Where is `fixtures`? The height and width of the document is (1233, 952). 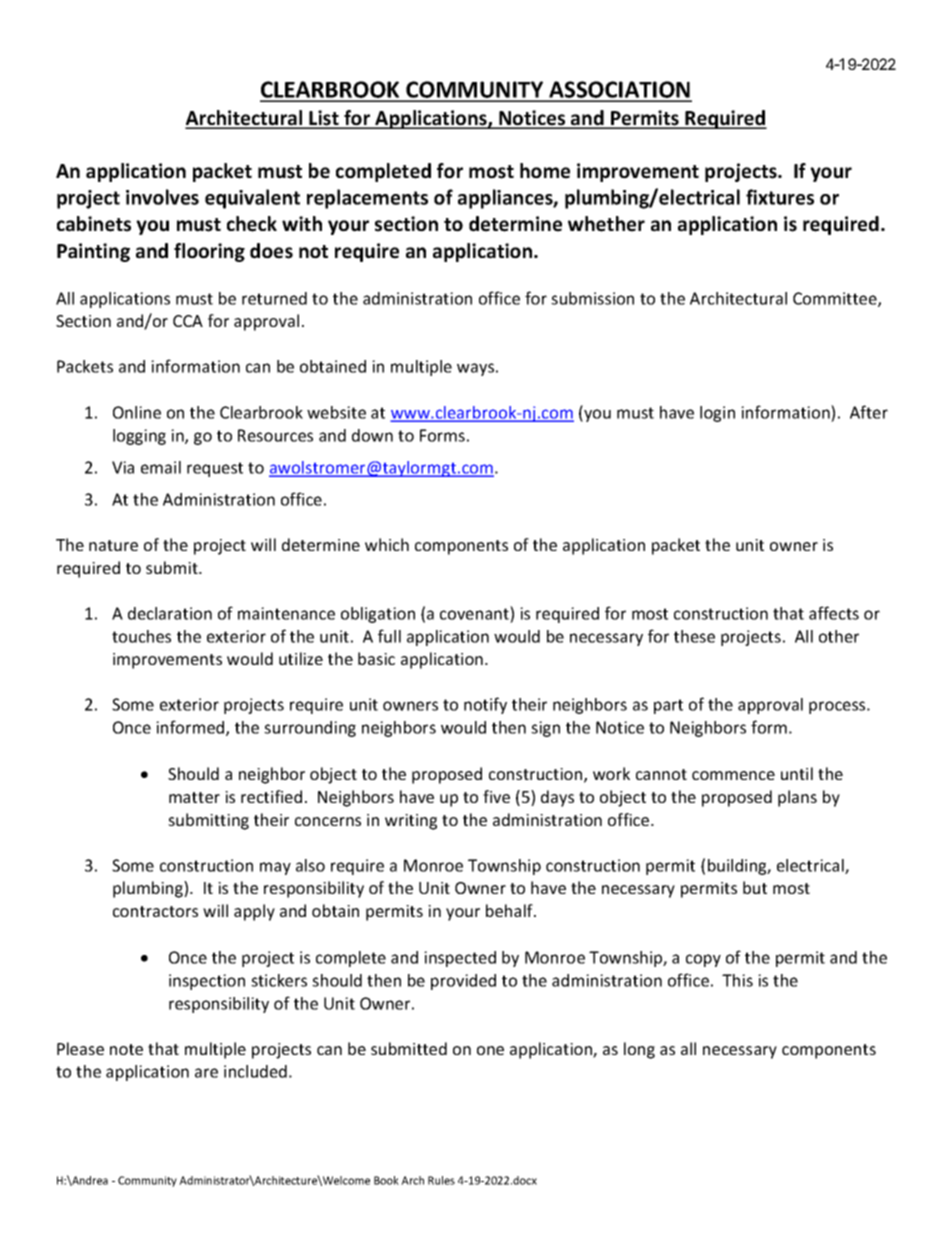 fixtures is located at coordinates (780, 197).
